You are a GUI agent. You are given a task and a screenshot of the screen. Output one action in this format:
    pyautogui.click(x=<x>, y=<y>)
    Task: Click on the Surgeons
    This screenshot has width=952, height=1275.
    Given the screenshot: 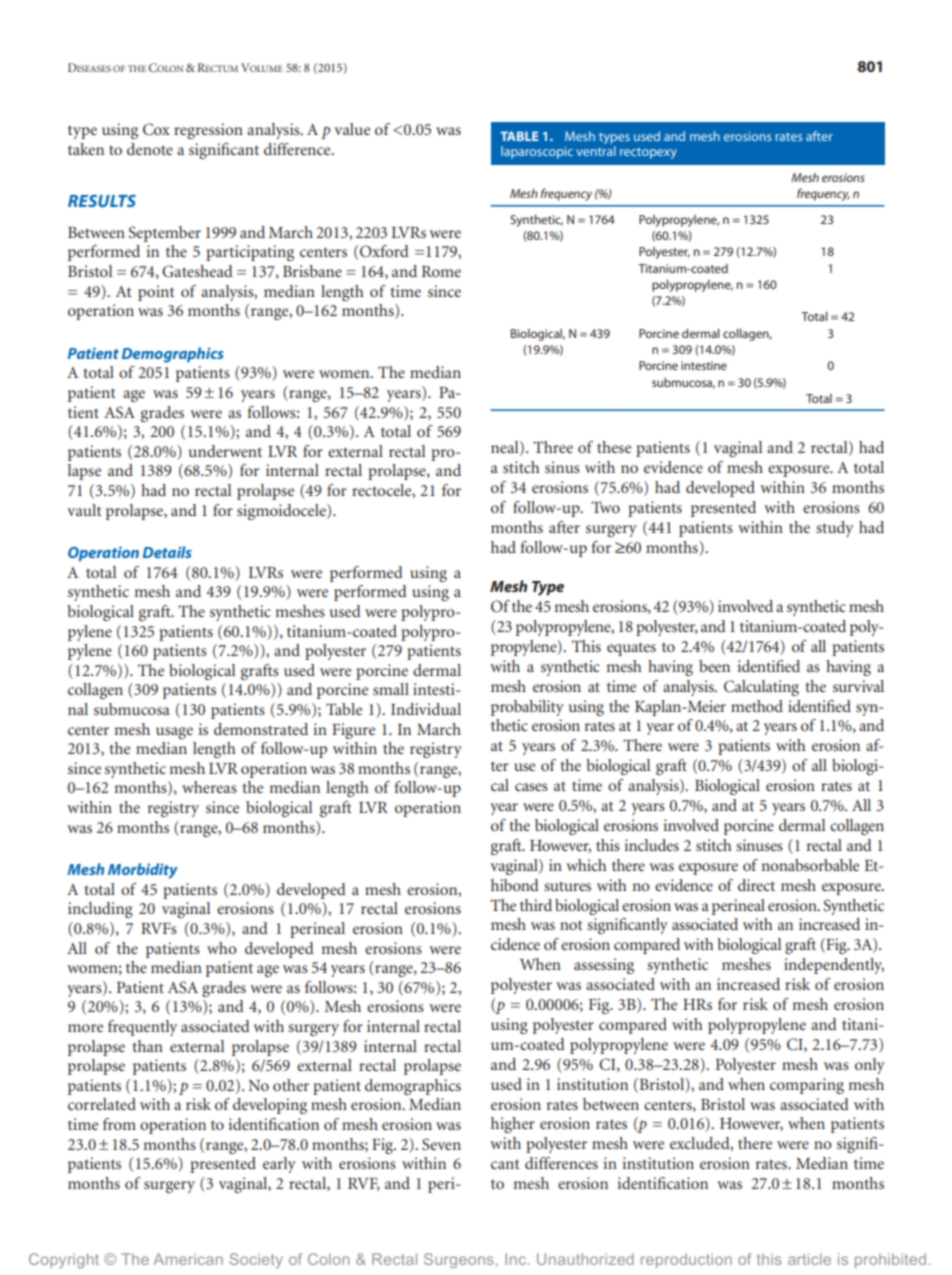 What is the action you would take?
    pyautogui.click(x=459, y=1260)
